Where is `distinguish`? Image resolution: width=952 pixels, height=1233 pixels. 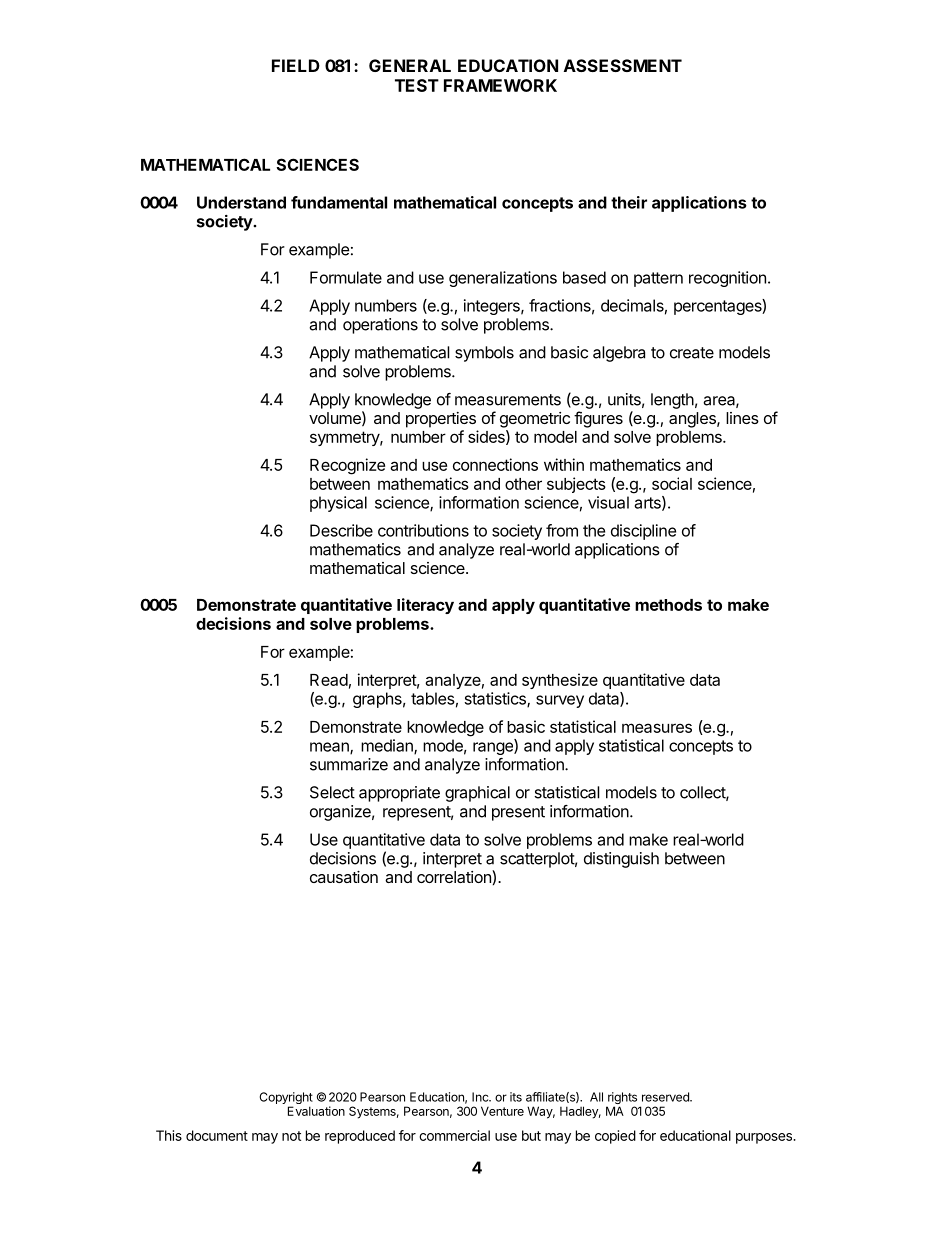
distinguish is located at coordinates (621, 860).
